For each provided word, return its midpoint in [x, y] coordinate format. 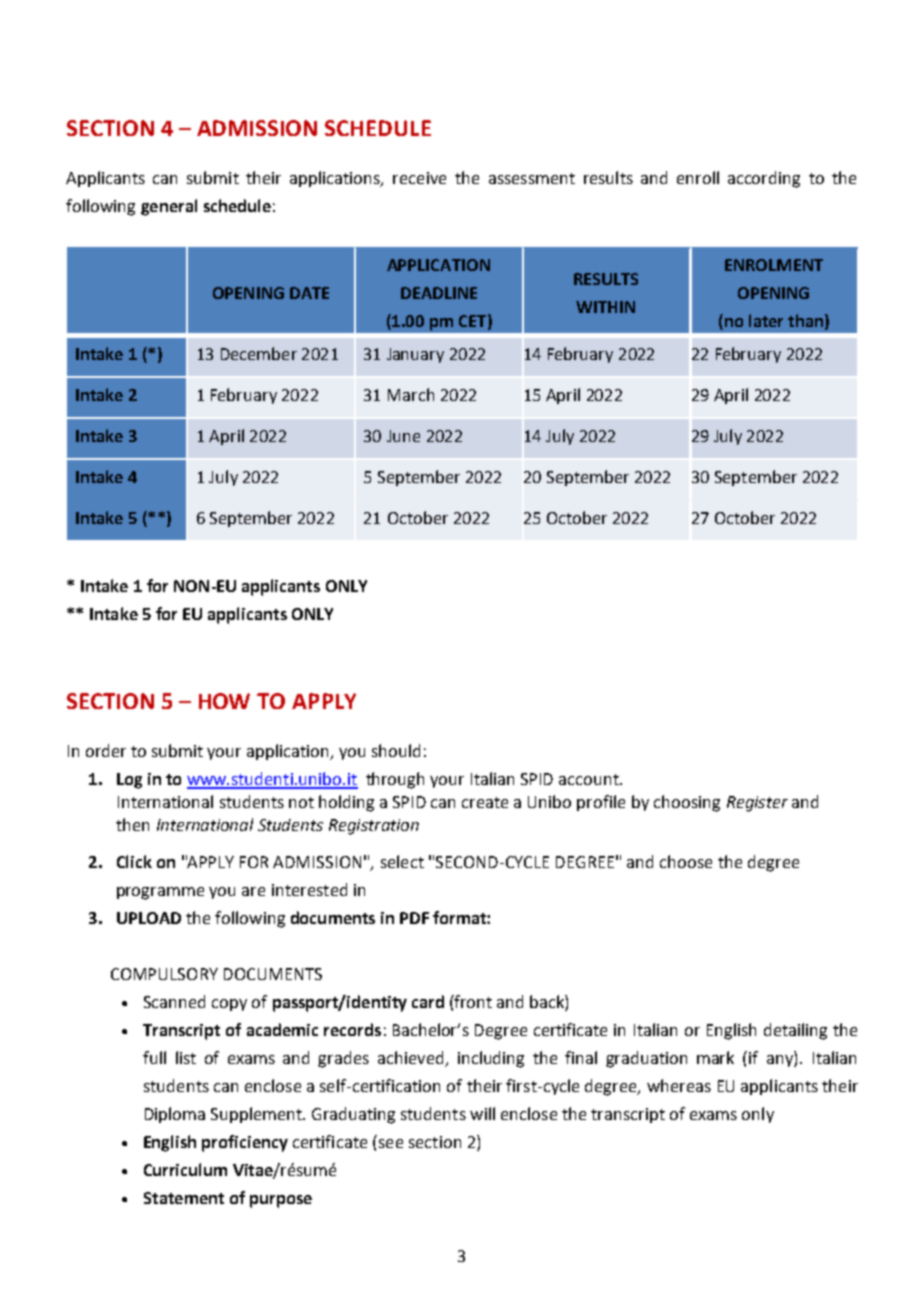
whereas [679, 1085]
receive [419, 178]
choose [686, 861]
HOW [224, 701]
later [766, 320]
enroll [698, 177]
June [403, 436]
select [402, 861]
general [169, 207]
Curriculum [185, 1169]
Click [134, 861]
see [391, 1143]
